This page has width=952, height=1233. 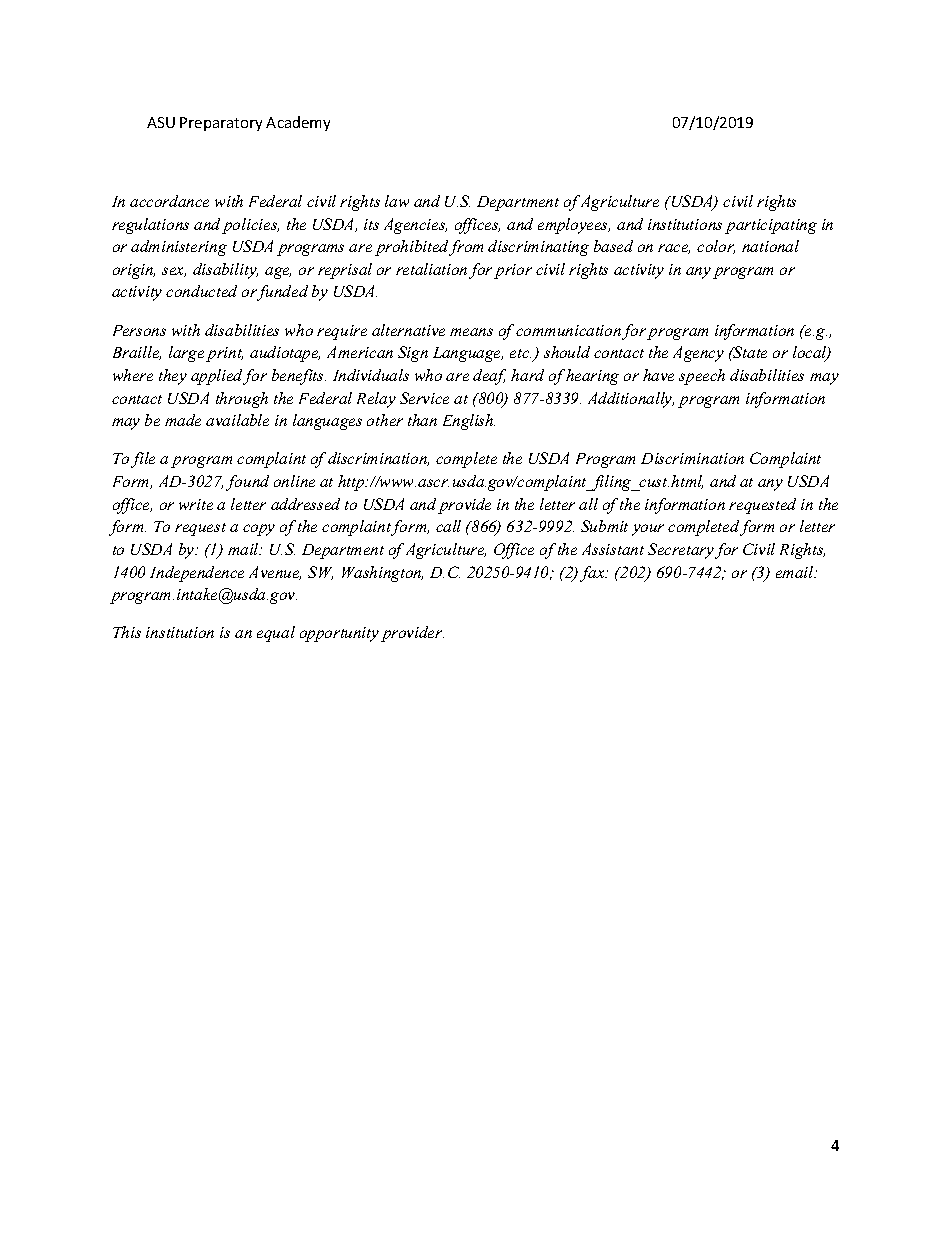 What do you see at coordinates (702, 377) in the page?
I see `speech` at bounding box center [702, 377].
